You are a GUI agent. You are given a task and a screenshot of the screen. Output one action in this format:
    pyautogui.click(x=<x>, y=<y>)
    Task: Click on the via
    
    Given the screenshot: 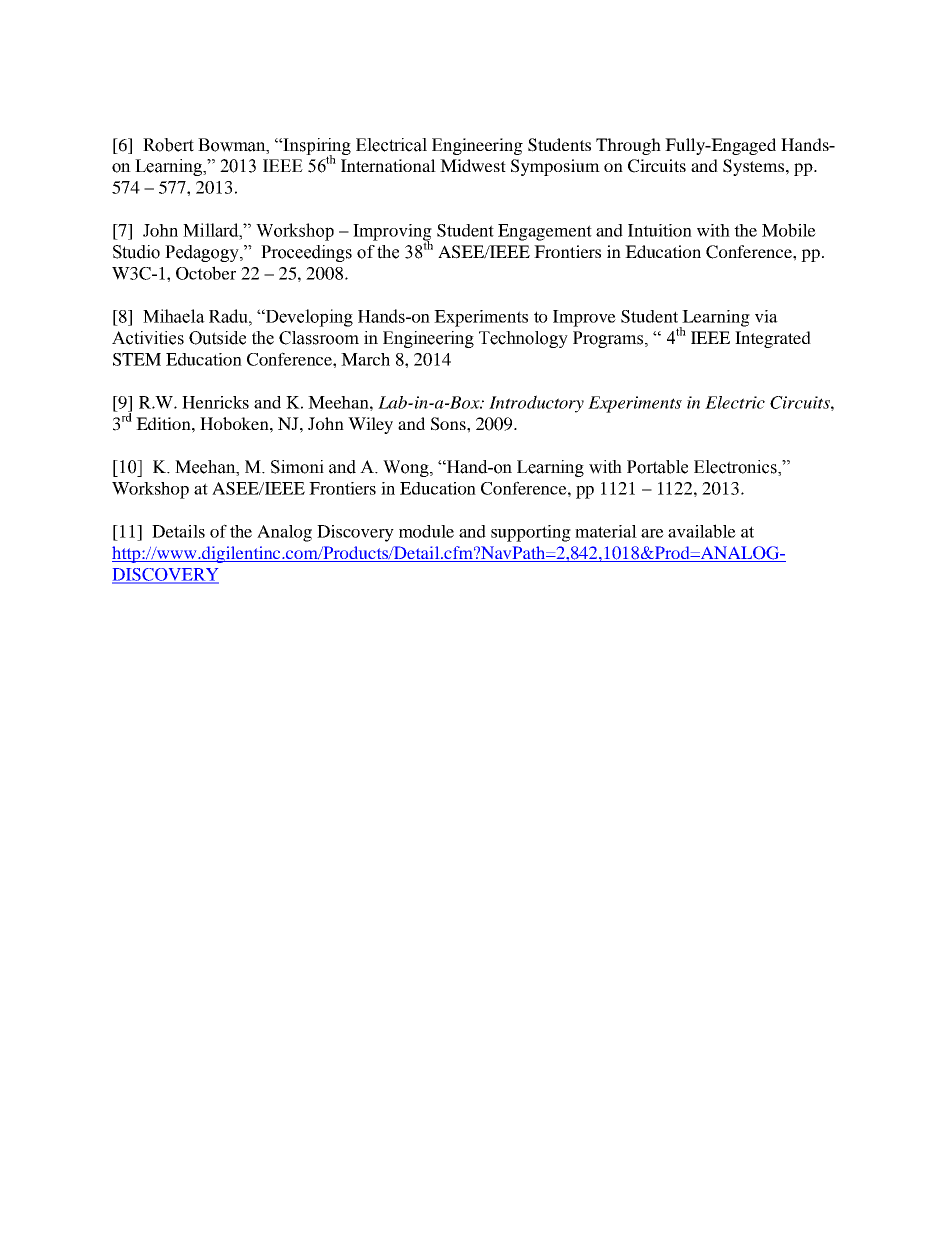 What is the action you would take?
    pyautogui.click(x=766, y=316)
